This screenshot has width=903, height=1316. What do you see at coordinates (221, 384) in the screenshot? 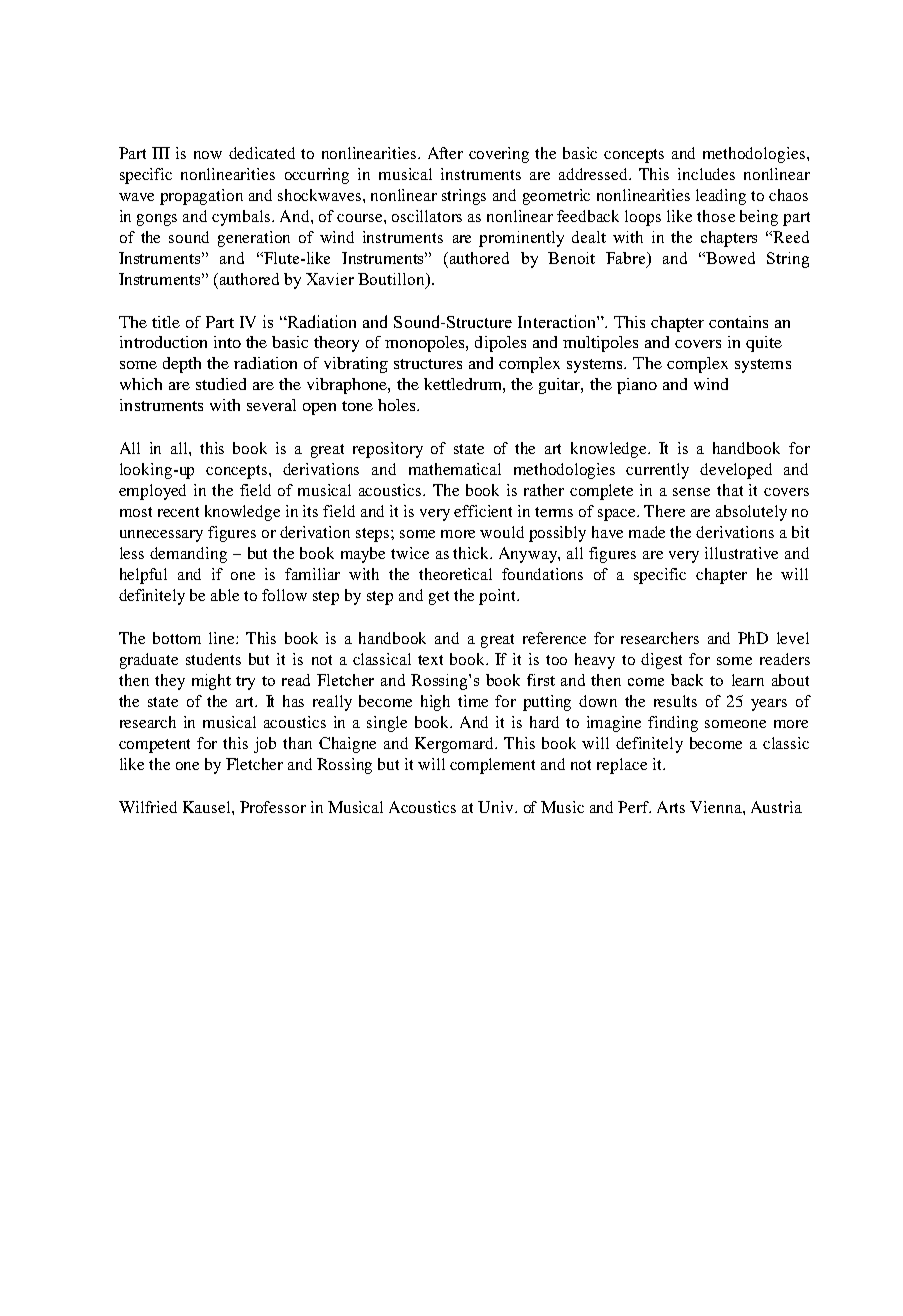
I see `studied` at bounding box center [221, 384].
